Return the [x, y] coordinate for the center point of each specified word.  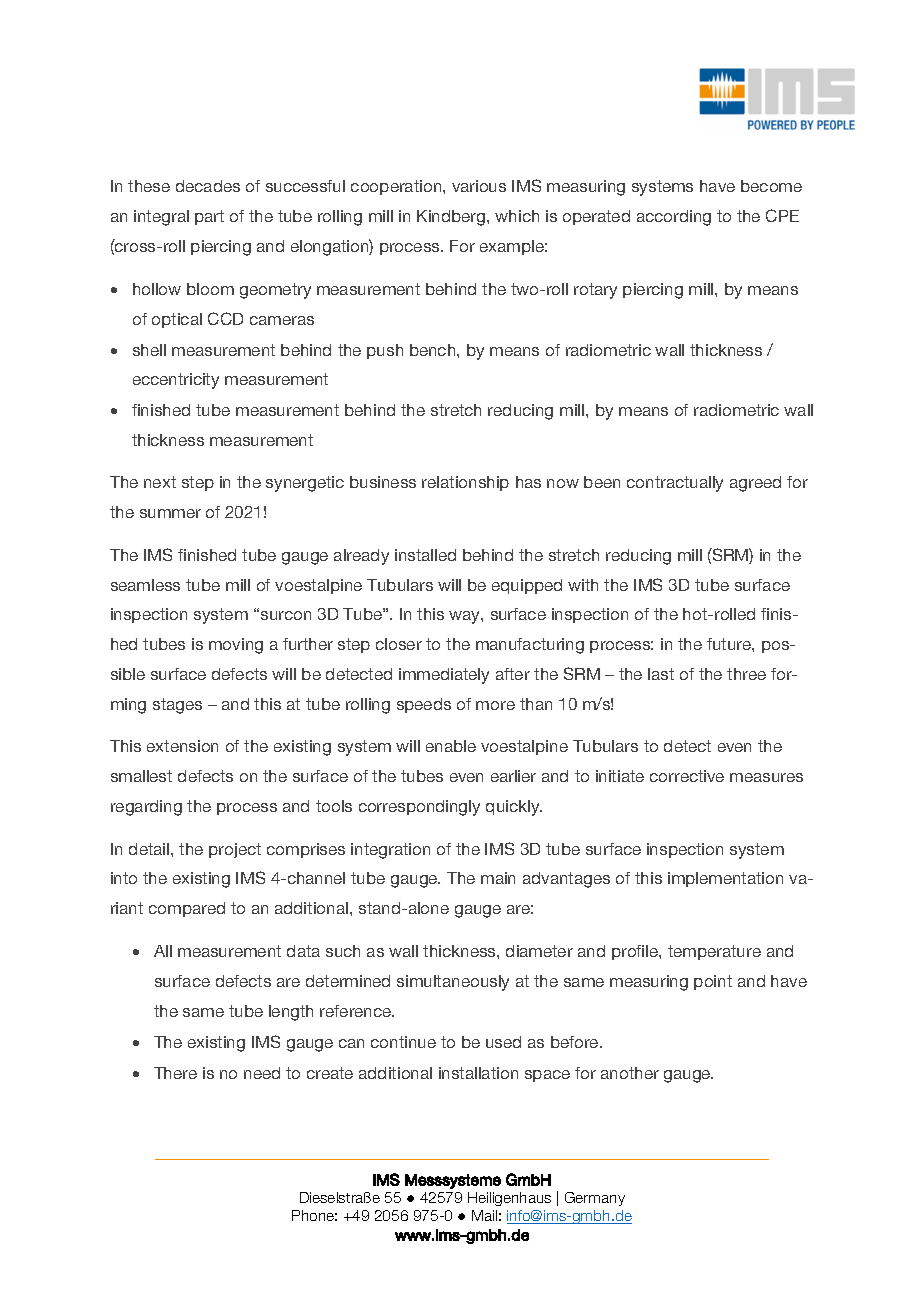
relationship [465, 483]
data [303, 951]
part [209, 217]
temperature [714, 952]
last [661, 674]
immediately [444, 676]
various [479, 186]
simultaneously [453, 983]
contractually [675, 484]
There [175, 1073]
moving [236, 646]
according [674, 218]
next [160, 482]
